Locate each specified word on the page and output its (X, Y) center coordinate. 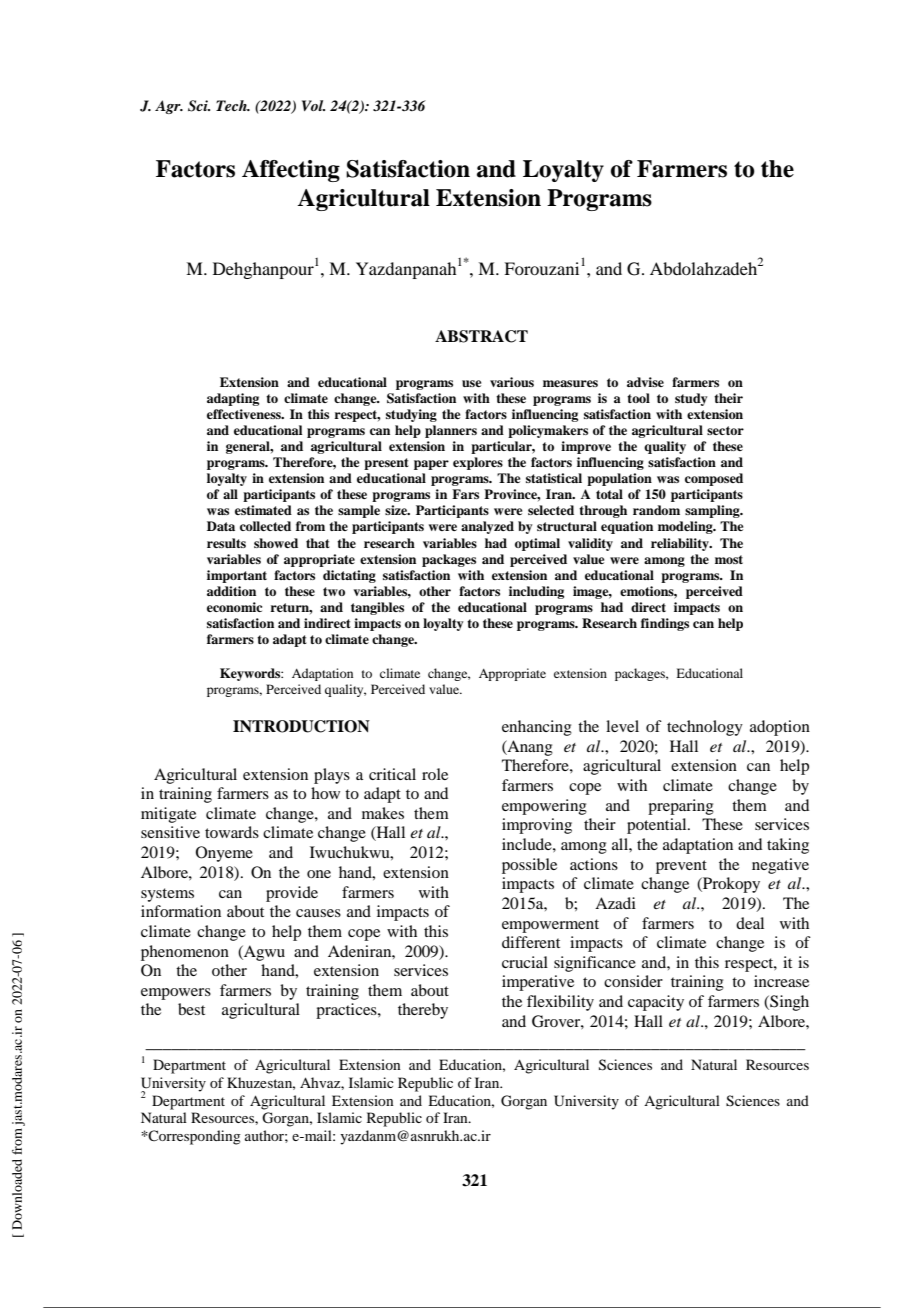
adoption (780, 728)
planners (451, 431)
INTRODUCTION (301, 726)
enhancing (537, 728)
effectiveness (245, 414)
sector (725, 430)
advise (645, 382)
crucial (525, 962)
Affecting (291, 171)
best (191, 1009)
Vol (313, 105)
